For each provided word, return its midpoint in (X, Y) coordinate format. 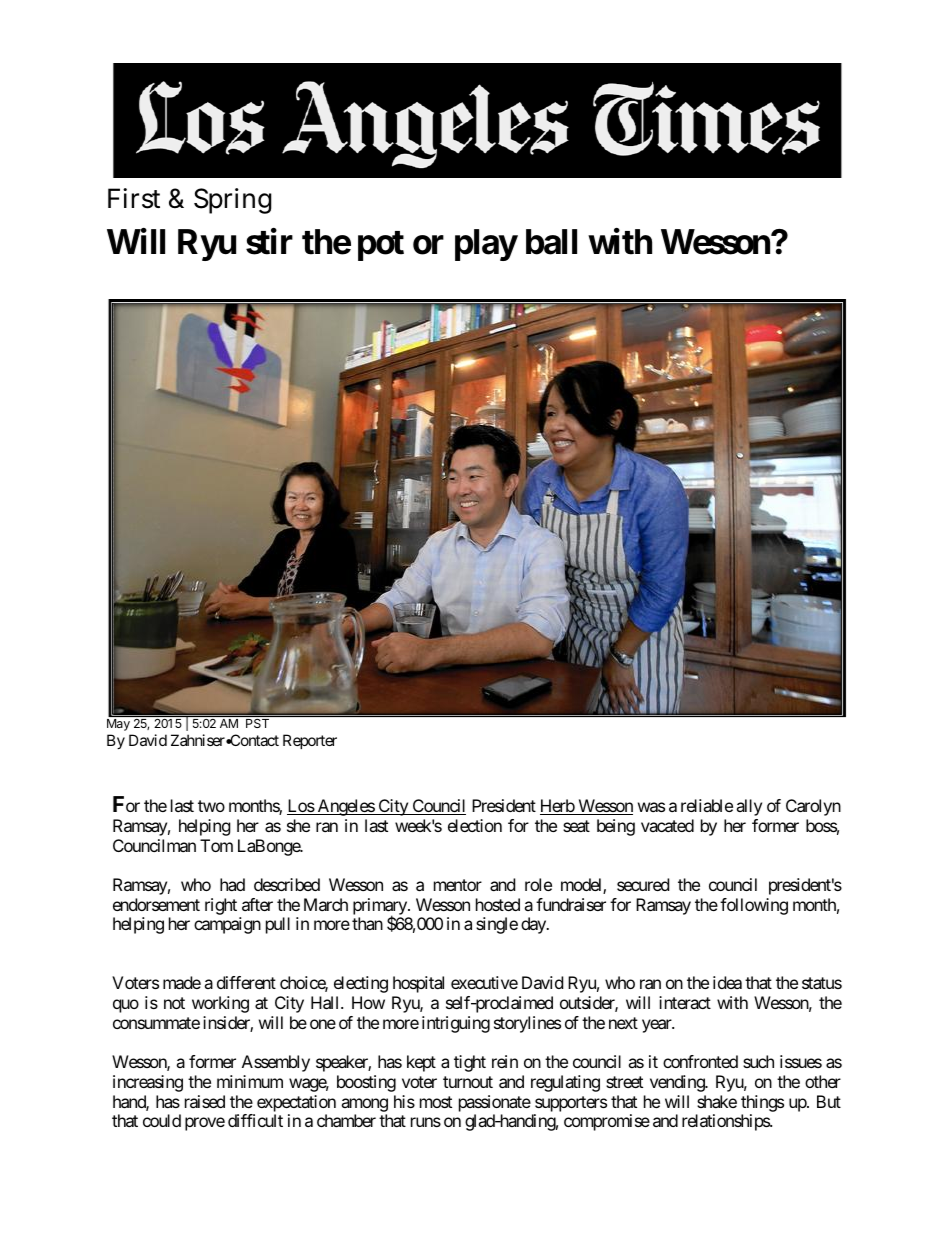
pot (381, 246)
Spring (233, 201)
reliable (707, 805)
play (486, 245)
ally (749, 807)
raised (205, 1101)
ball (551, 242)
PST (257, 723)
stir (269, 242)
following (754, 906)
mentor (458, 885)
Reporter (310, 741)
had (232, 884)
